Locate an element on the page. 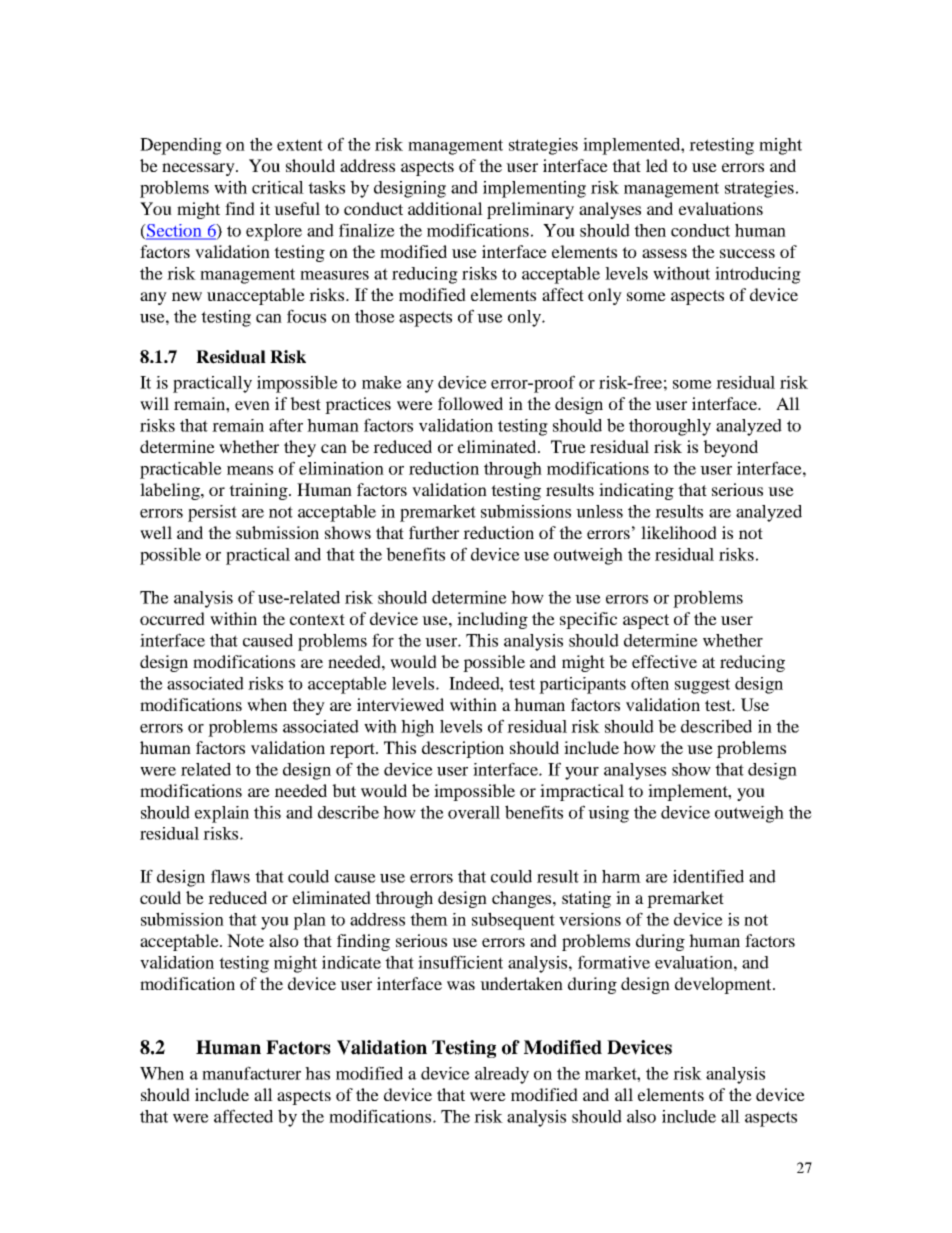  led is located at coordinates (657, 165).
